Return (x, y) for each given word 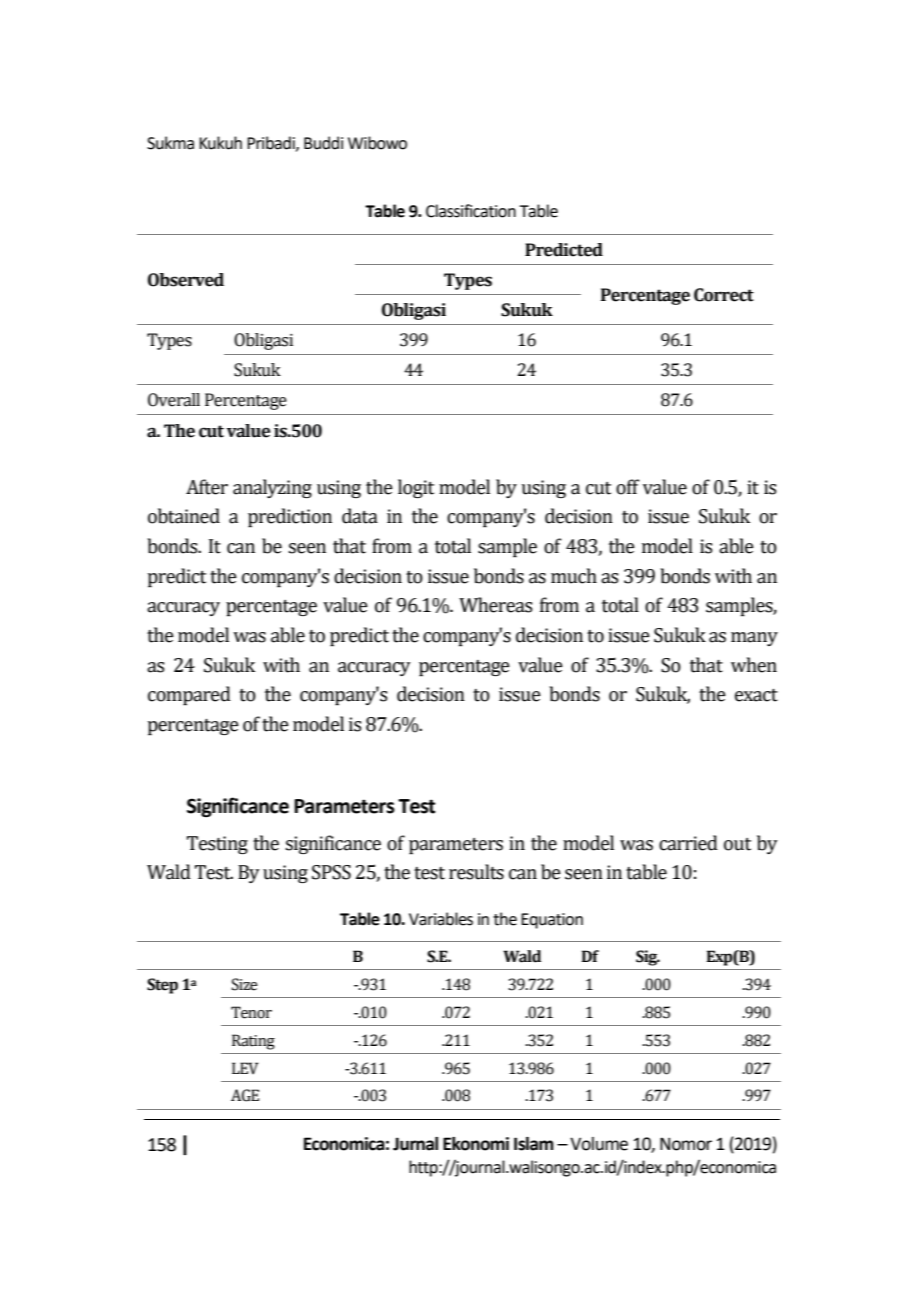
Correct (724, 295)
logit (416, 488)
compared (189, 695)
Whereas (496, 605)
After (207, 487)
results (476, 872)
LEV (245, 1068)
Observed (186, 280)
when (754, 665)
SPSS (331, 872)
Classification (471, 211)
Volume (599, 1144)
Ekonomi (476, 1144)
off (628, 487)
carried (688, 843)
